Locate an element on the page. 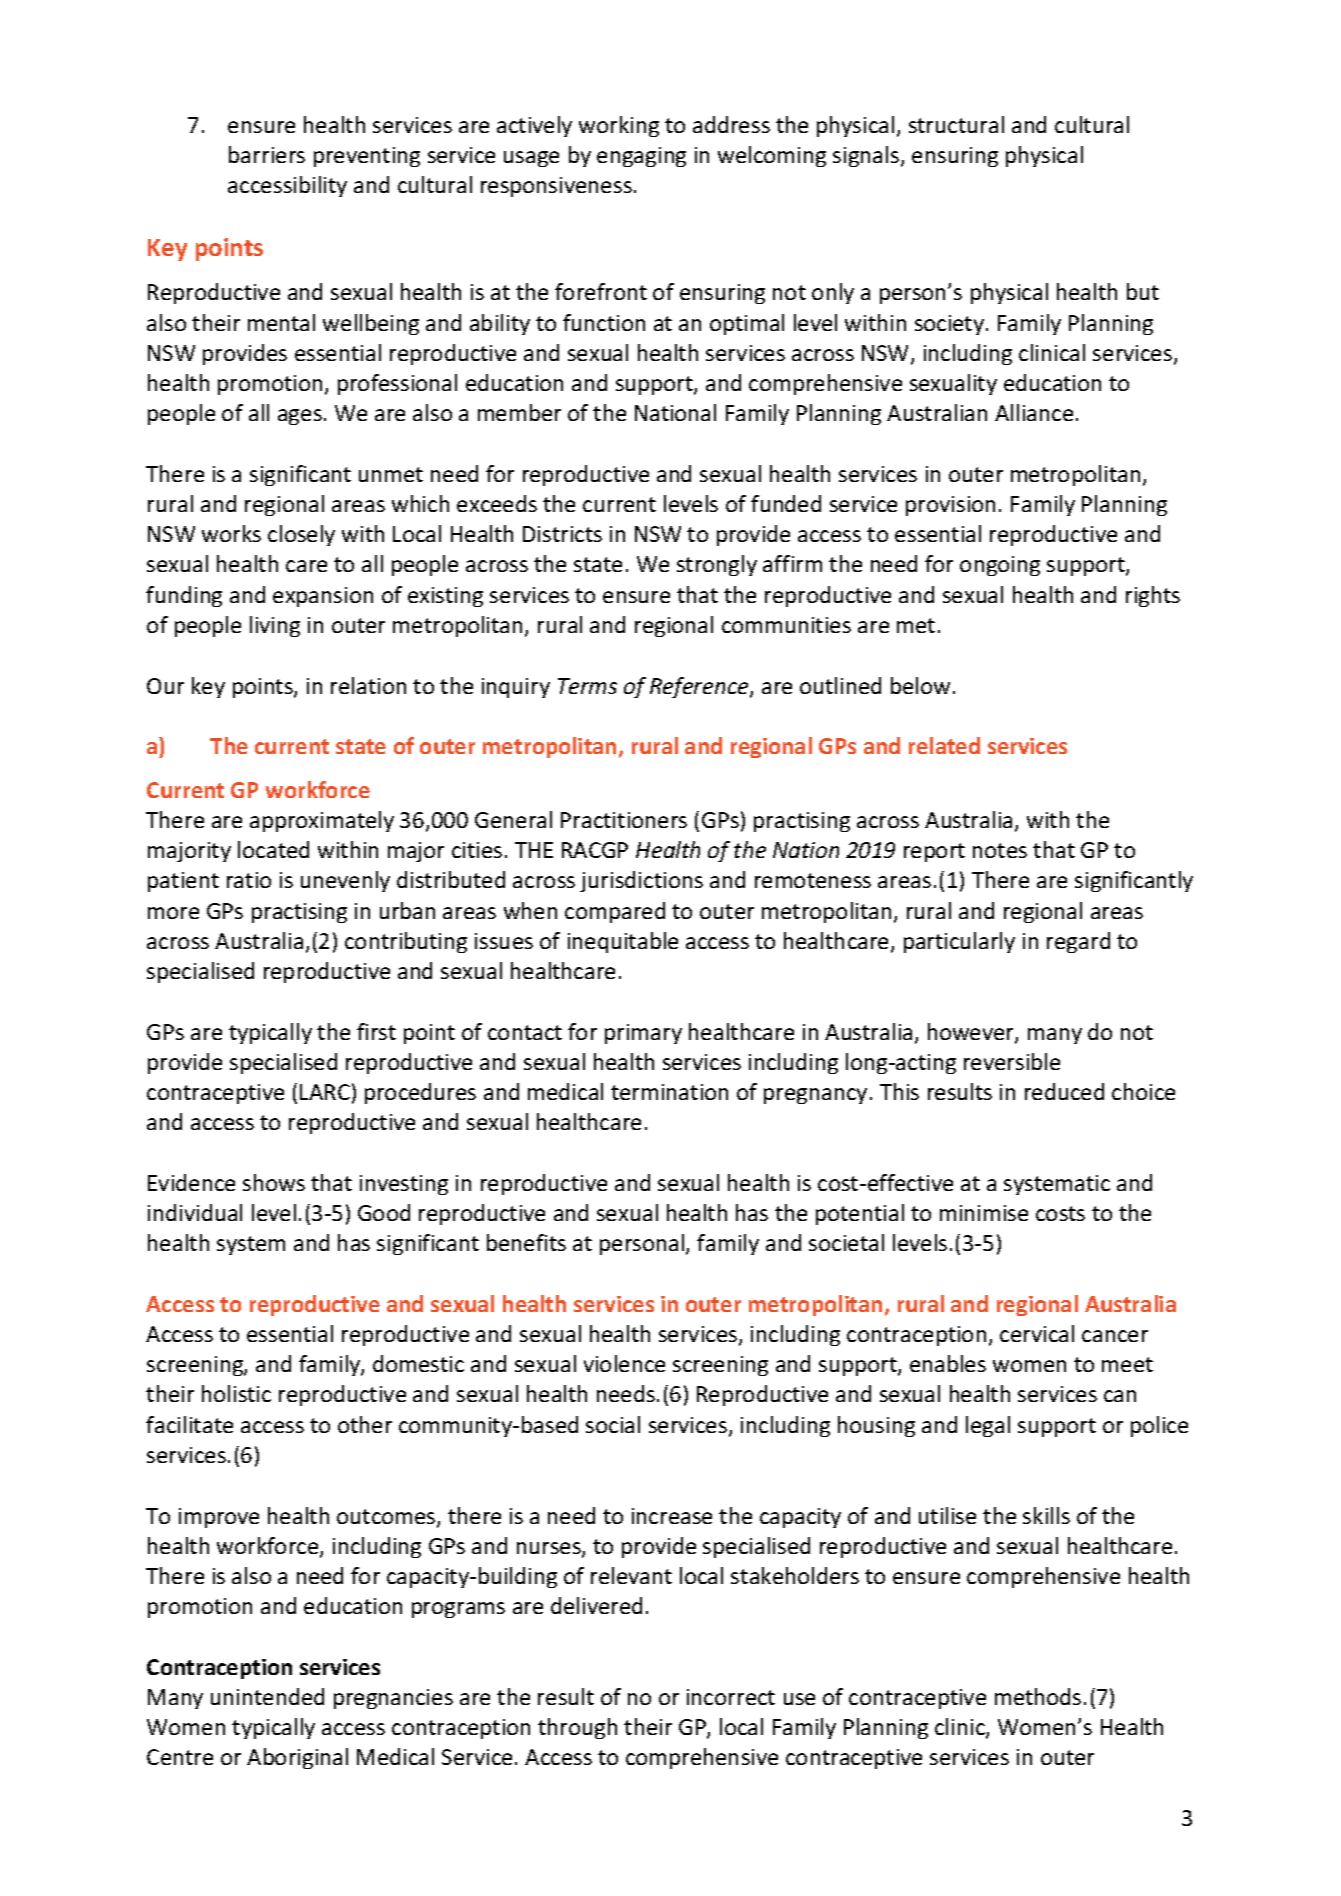 Image resolution: width=1341 pixels, height=1896 pixels. incorrect is located at coordinates (731, 1697).
